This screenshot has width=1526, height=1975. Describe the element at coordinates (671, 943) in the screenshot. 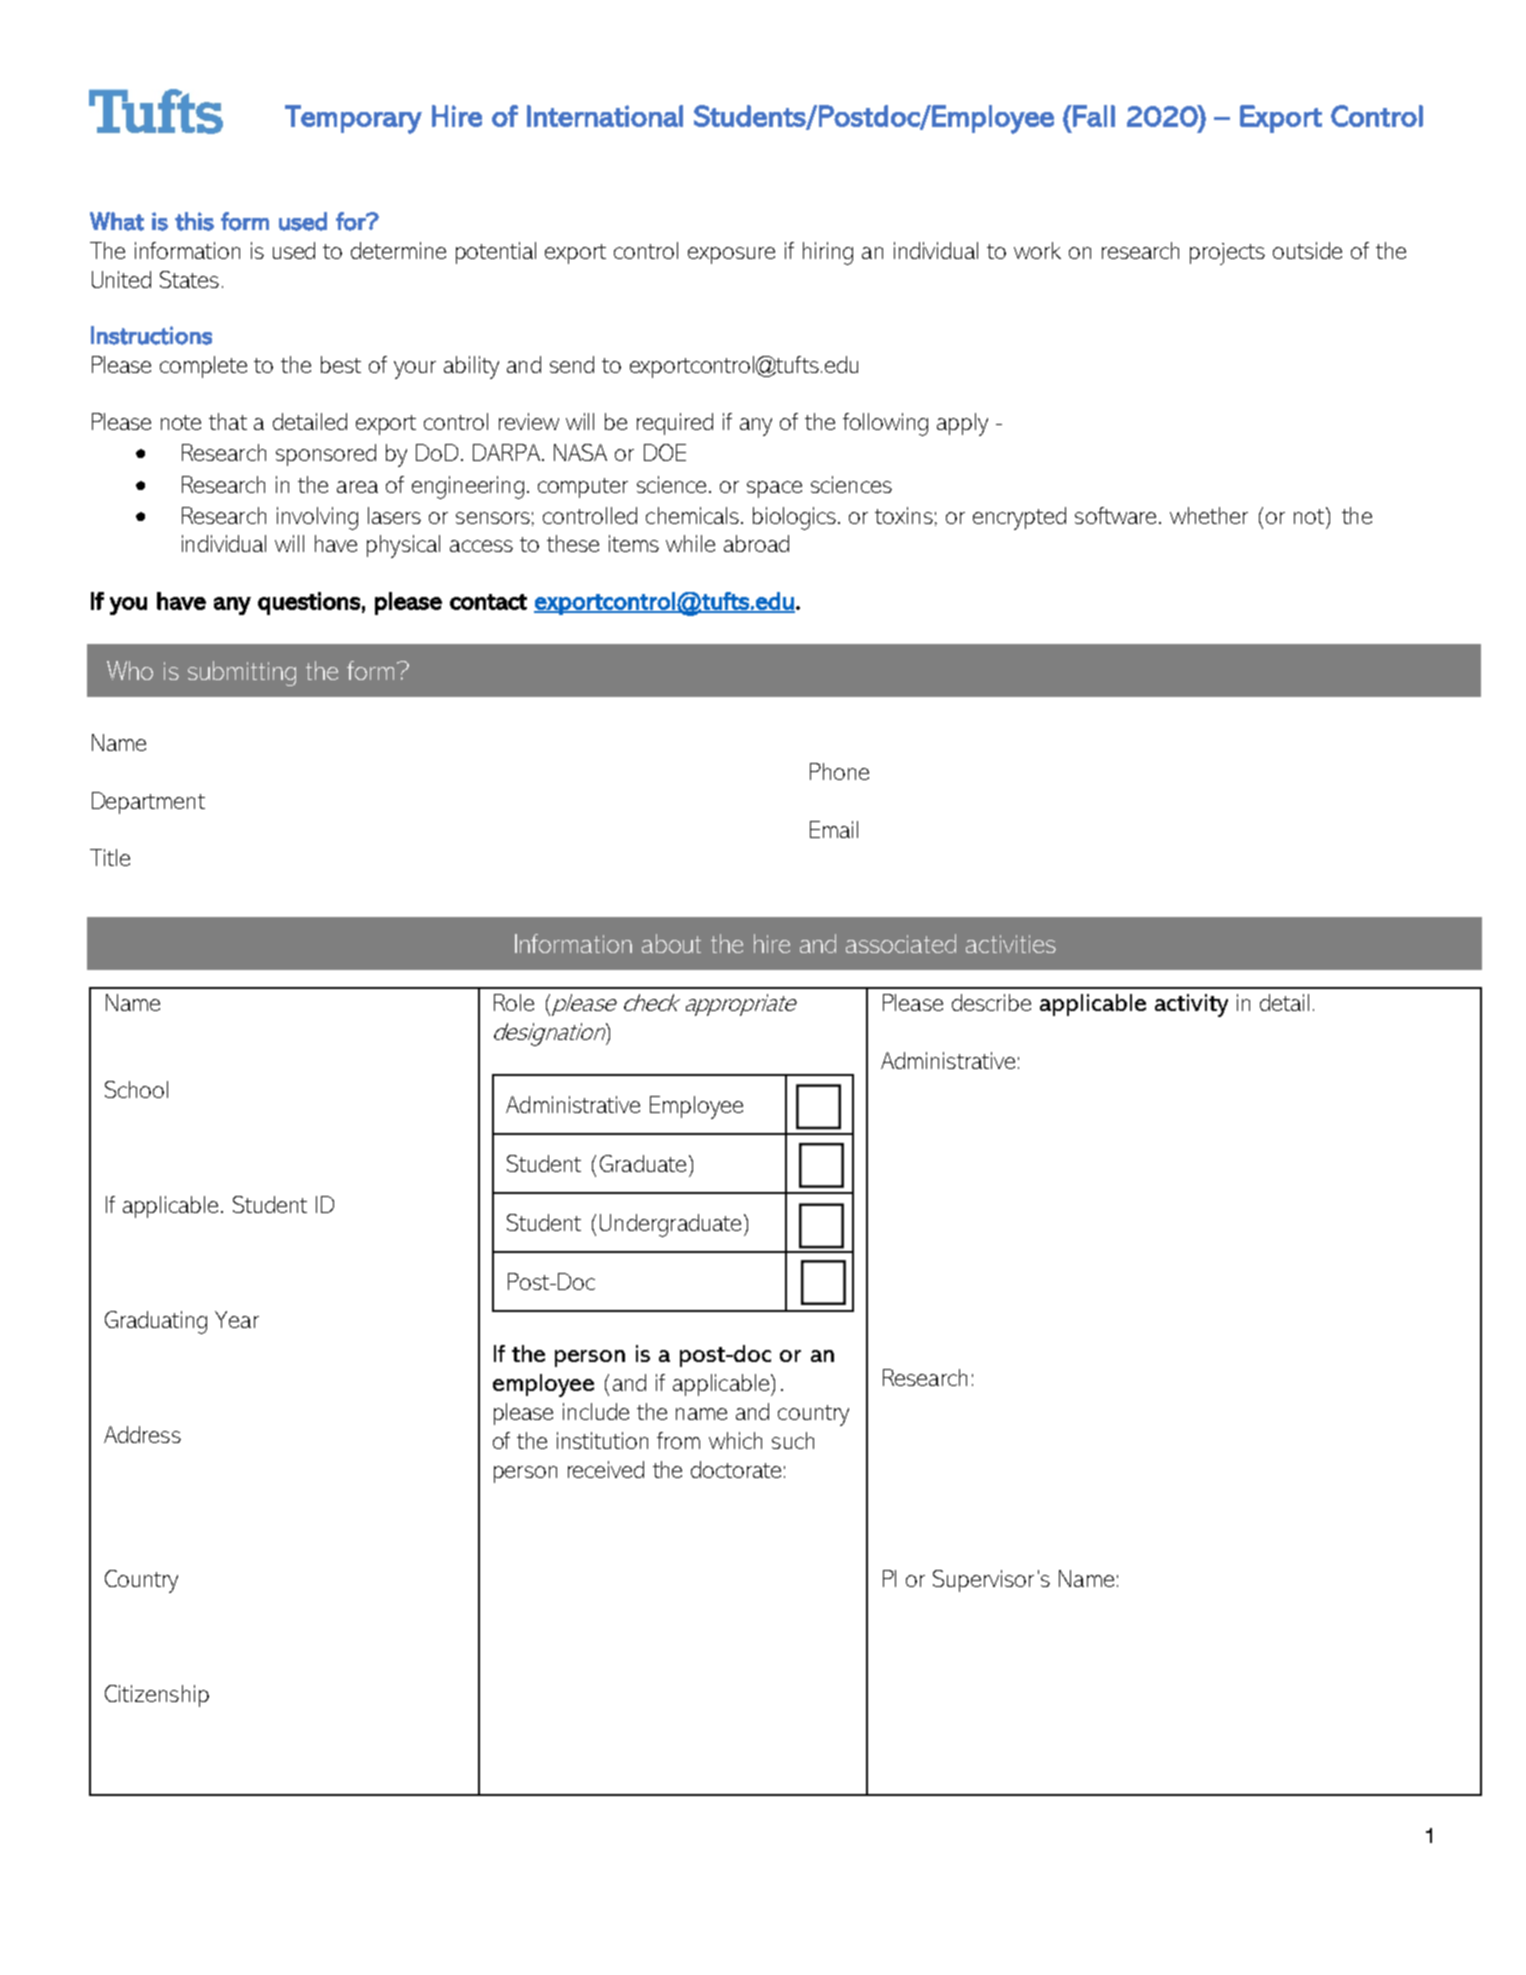

I see `about` at that location.
